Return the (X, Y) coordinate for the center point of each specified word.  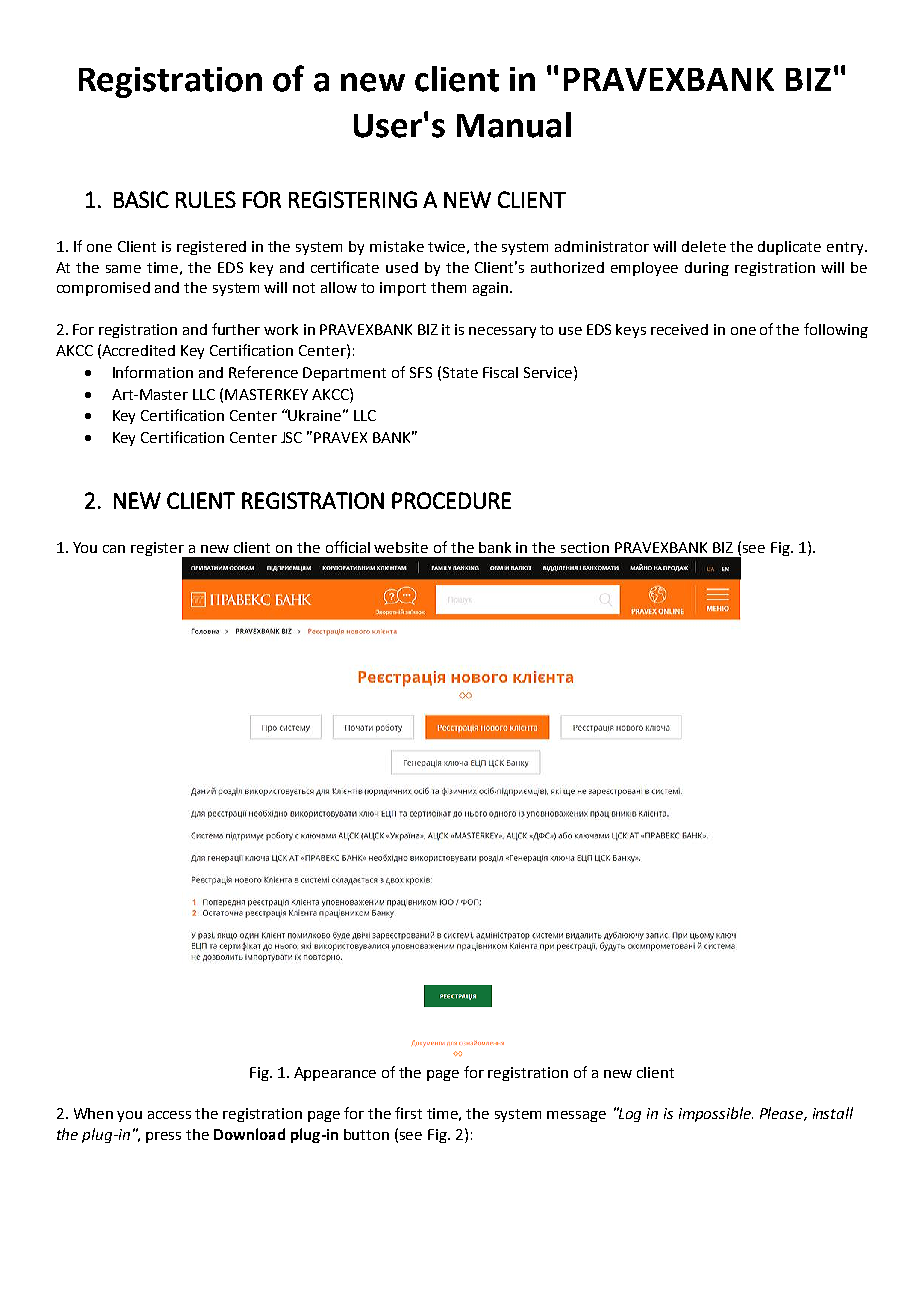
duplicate (789, 248)
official (348, 547)
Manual (514, 125)
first (408, 1113)
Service (549, 372)
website (401, 547)
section (585, 547)
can (114, 549)
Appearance (335, 1074)
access (169, 1115)
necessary (502, 332)
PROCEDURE (451, 500)
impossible (716, 1114)
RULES (206, 199)
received (679, 329)
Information (153, 372)
